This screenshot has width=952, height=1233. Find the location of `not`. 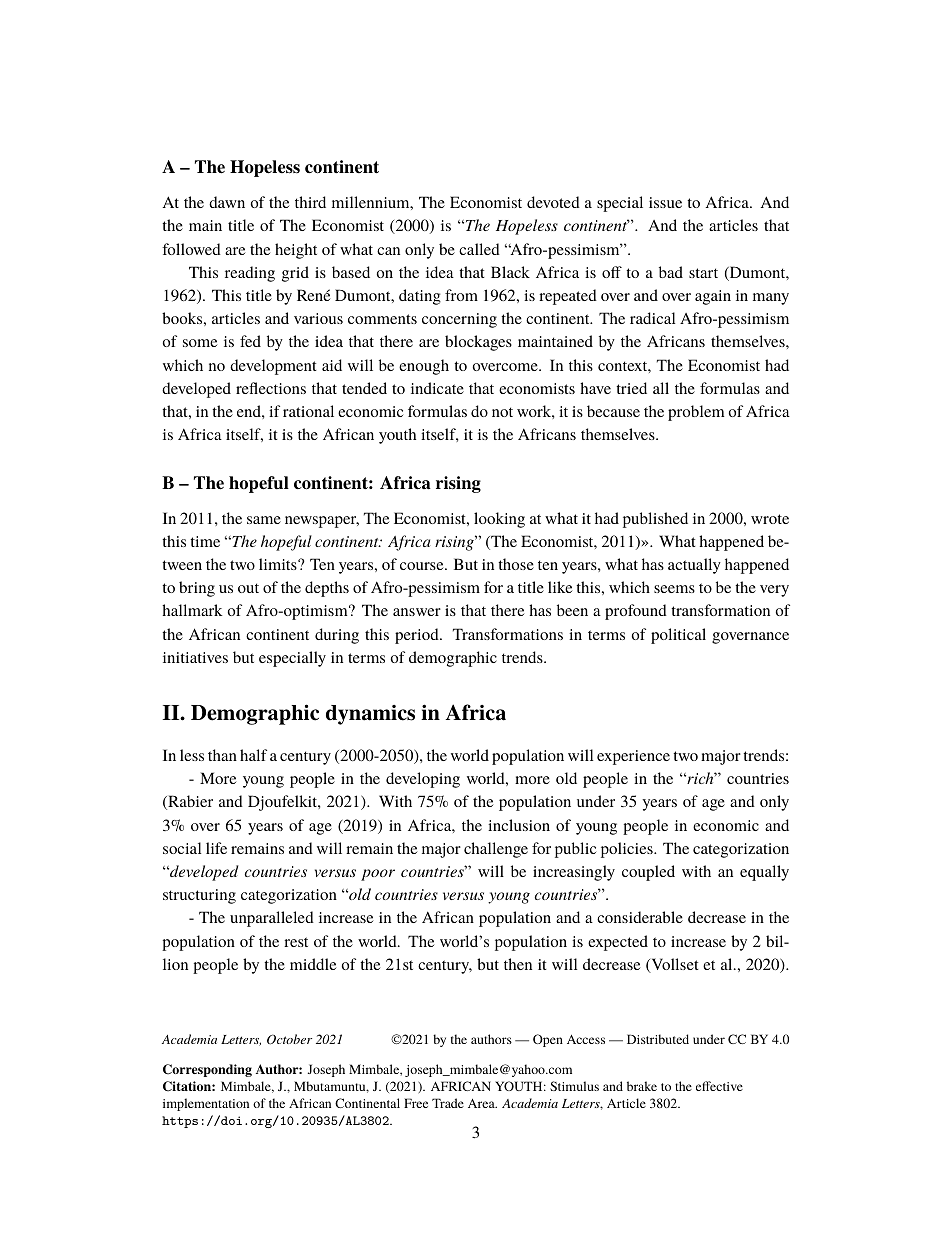

not is located at coordinates (502, 412).
